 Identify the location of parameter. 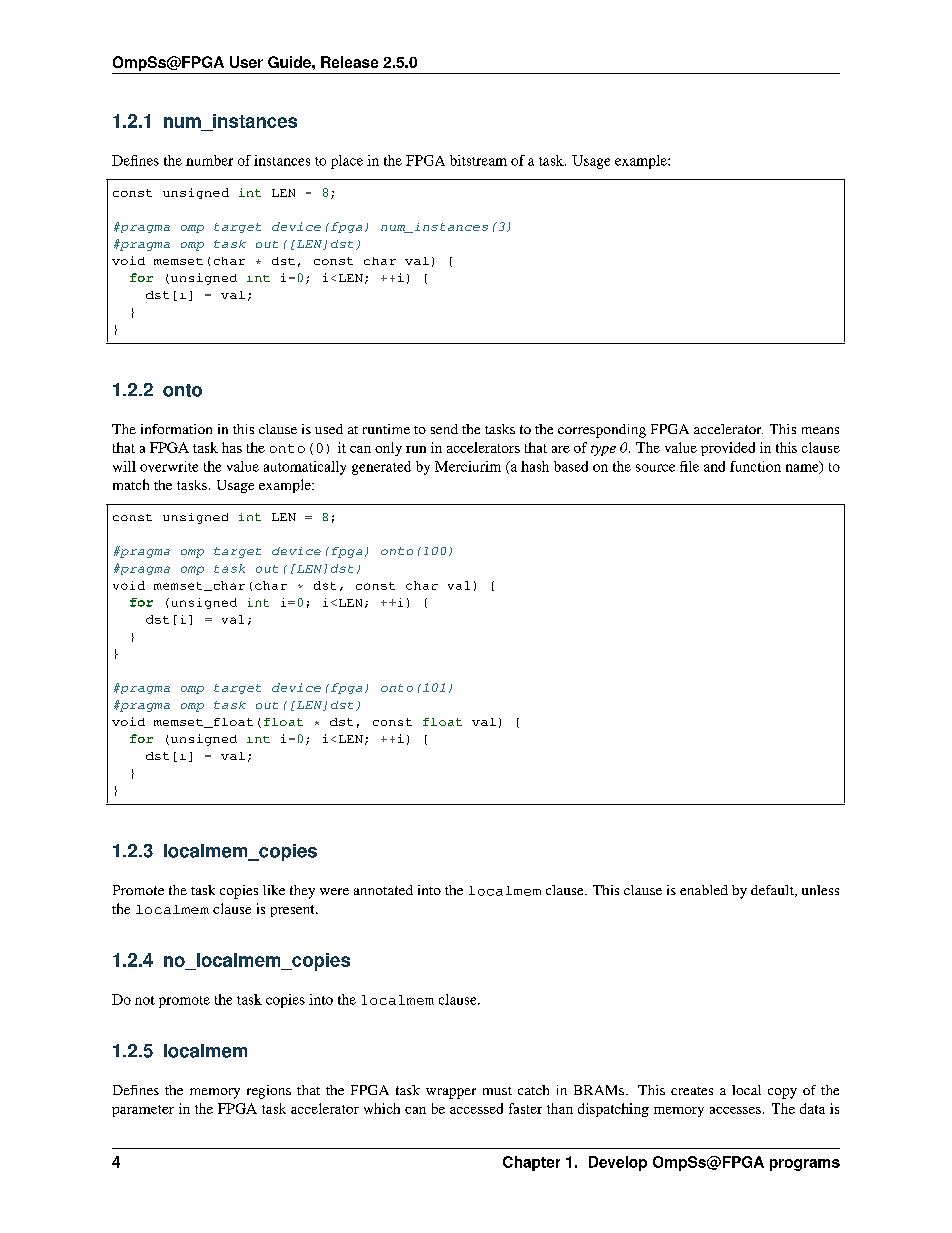
(143, 1111).
